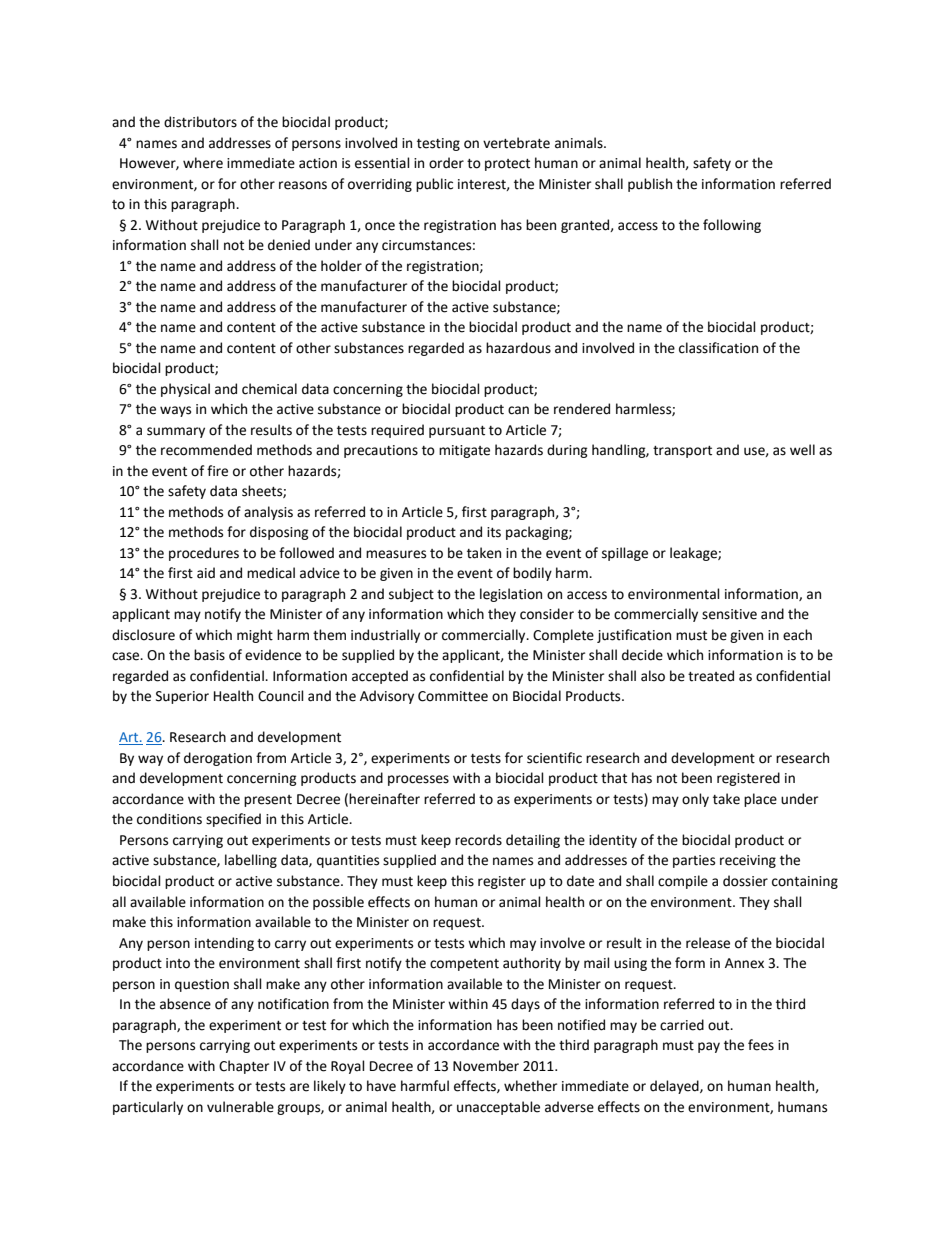  I want to click on order, so click(446, 163).
